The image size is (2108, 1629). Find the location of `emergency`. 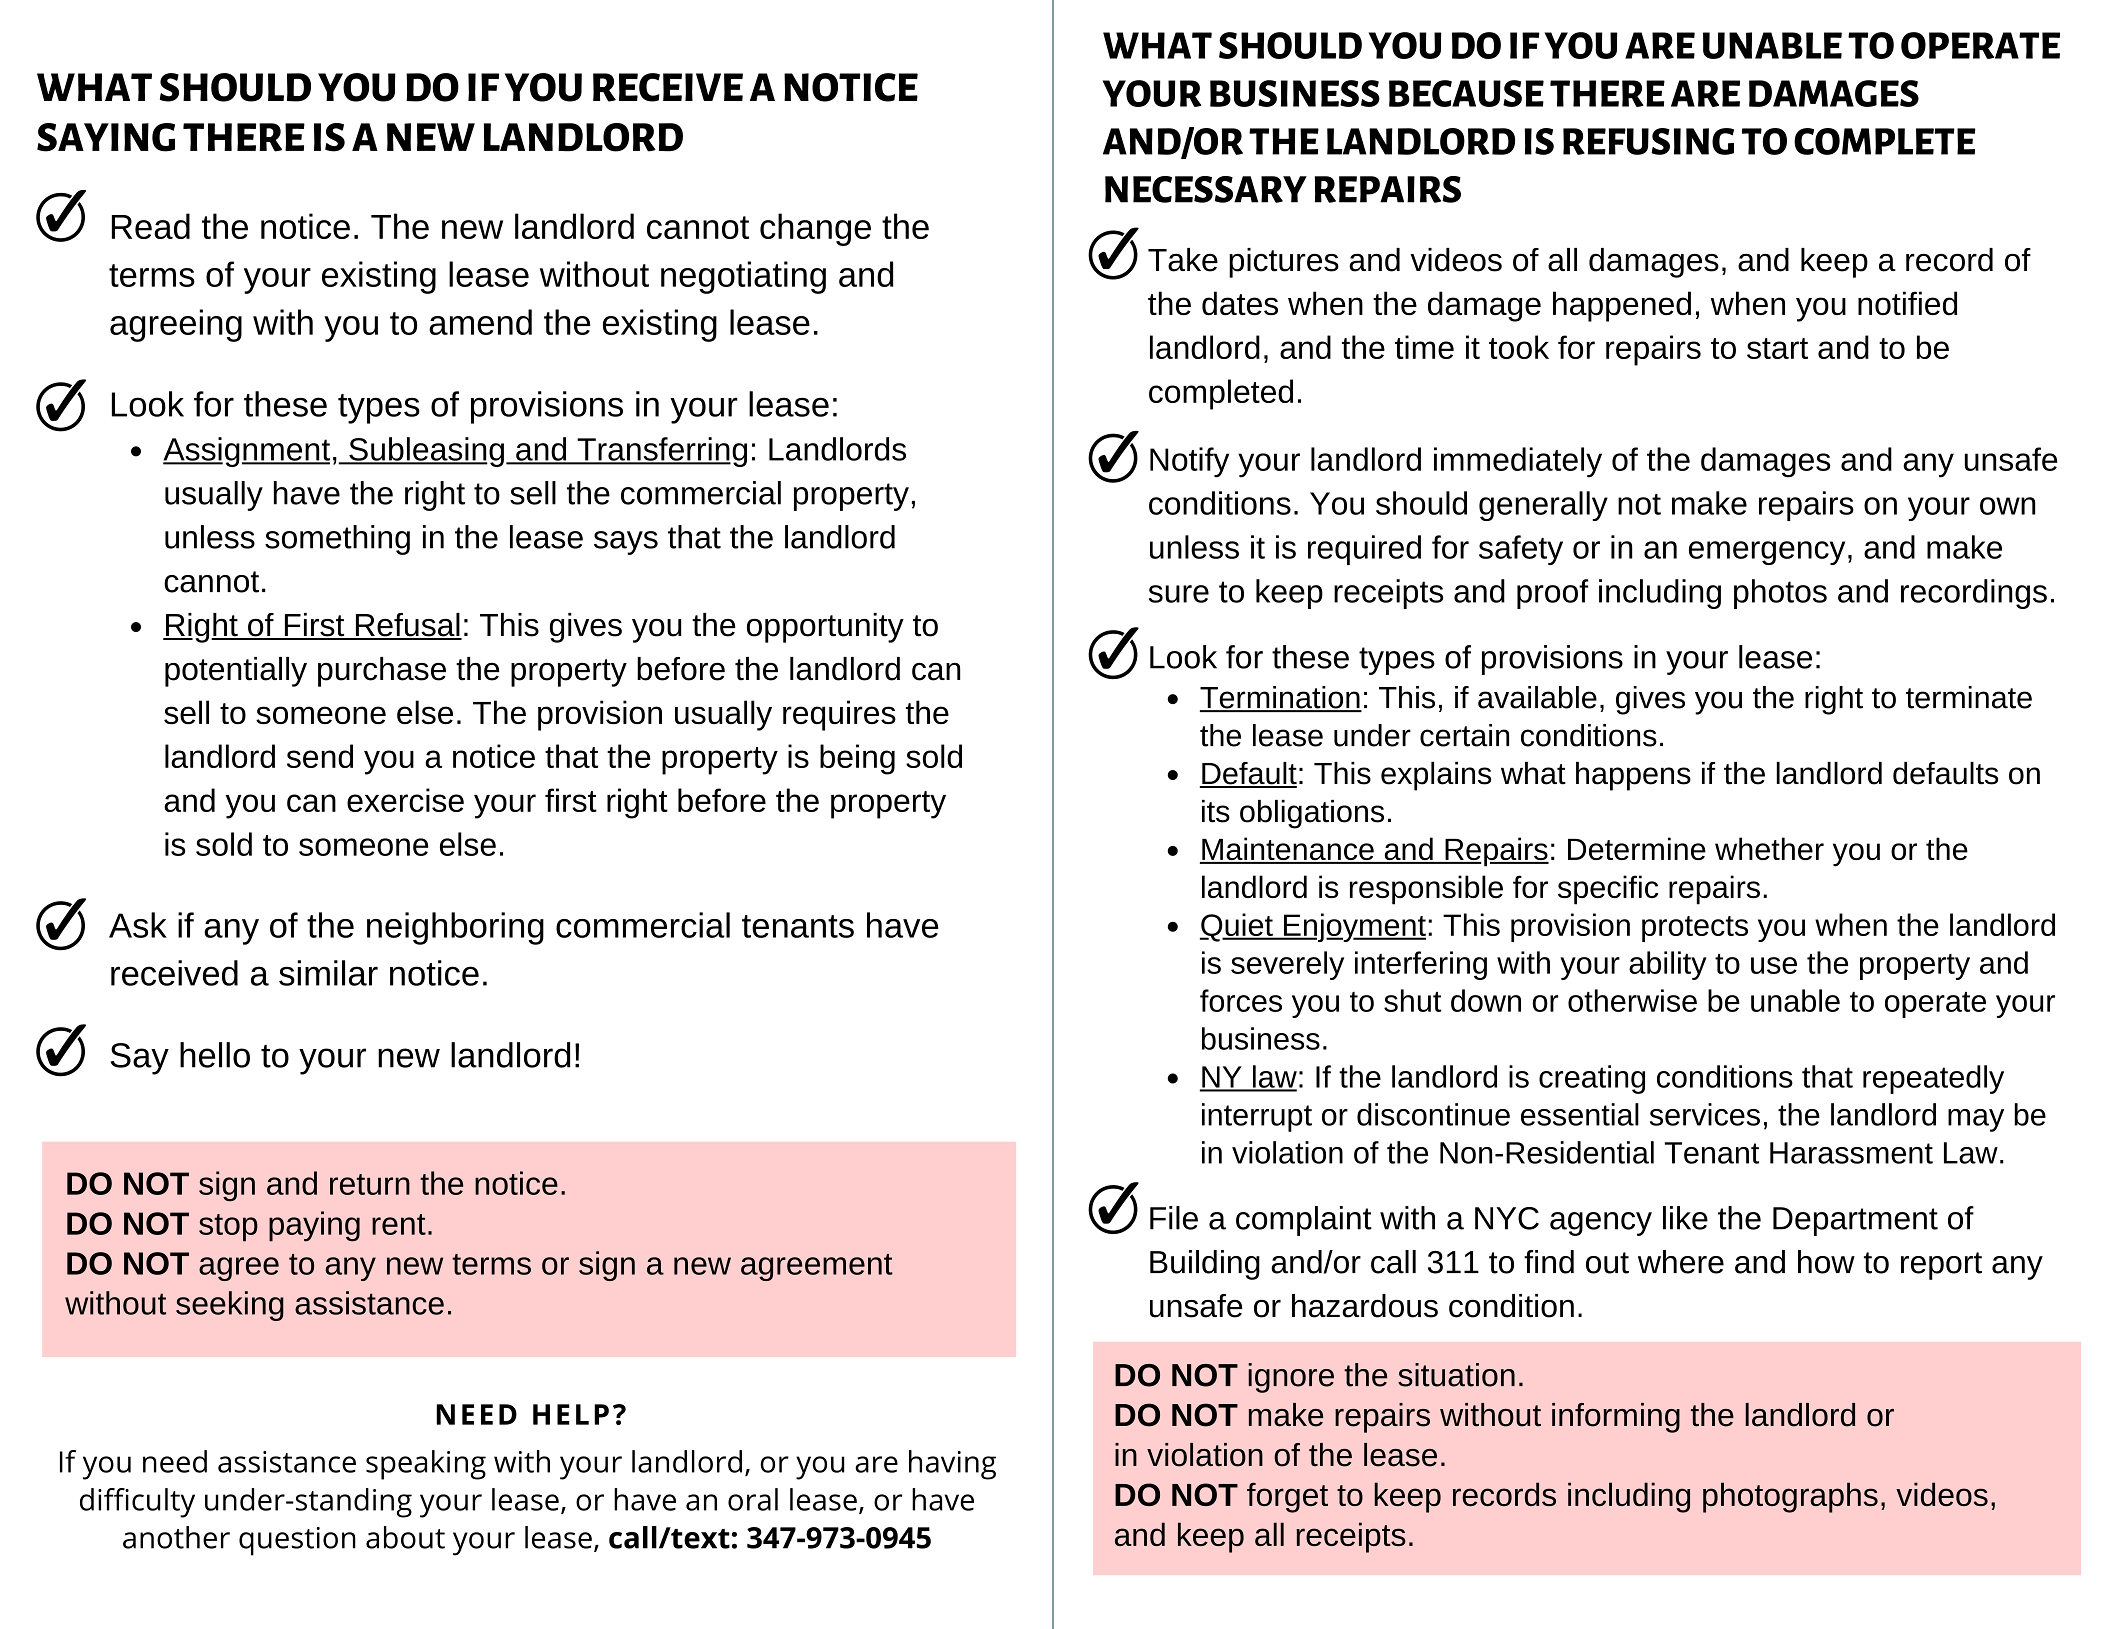

emergency is located at coordinates (1767, 553).
